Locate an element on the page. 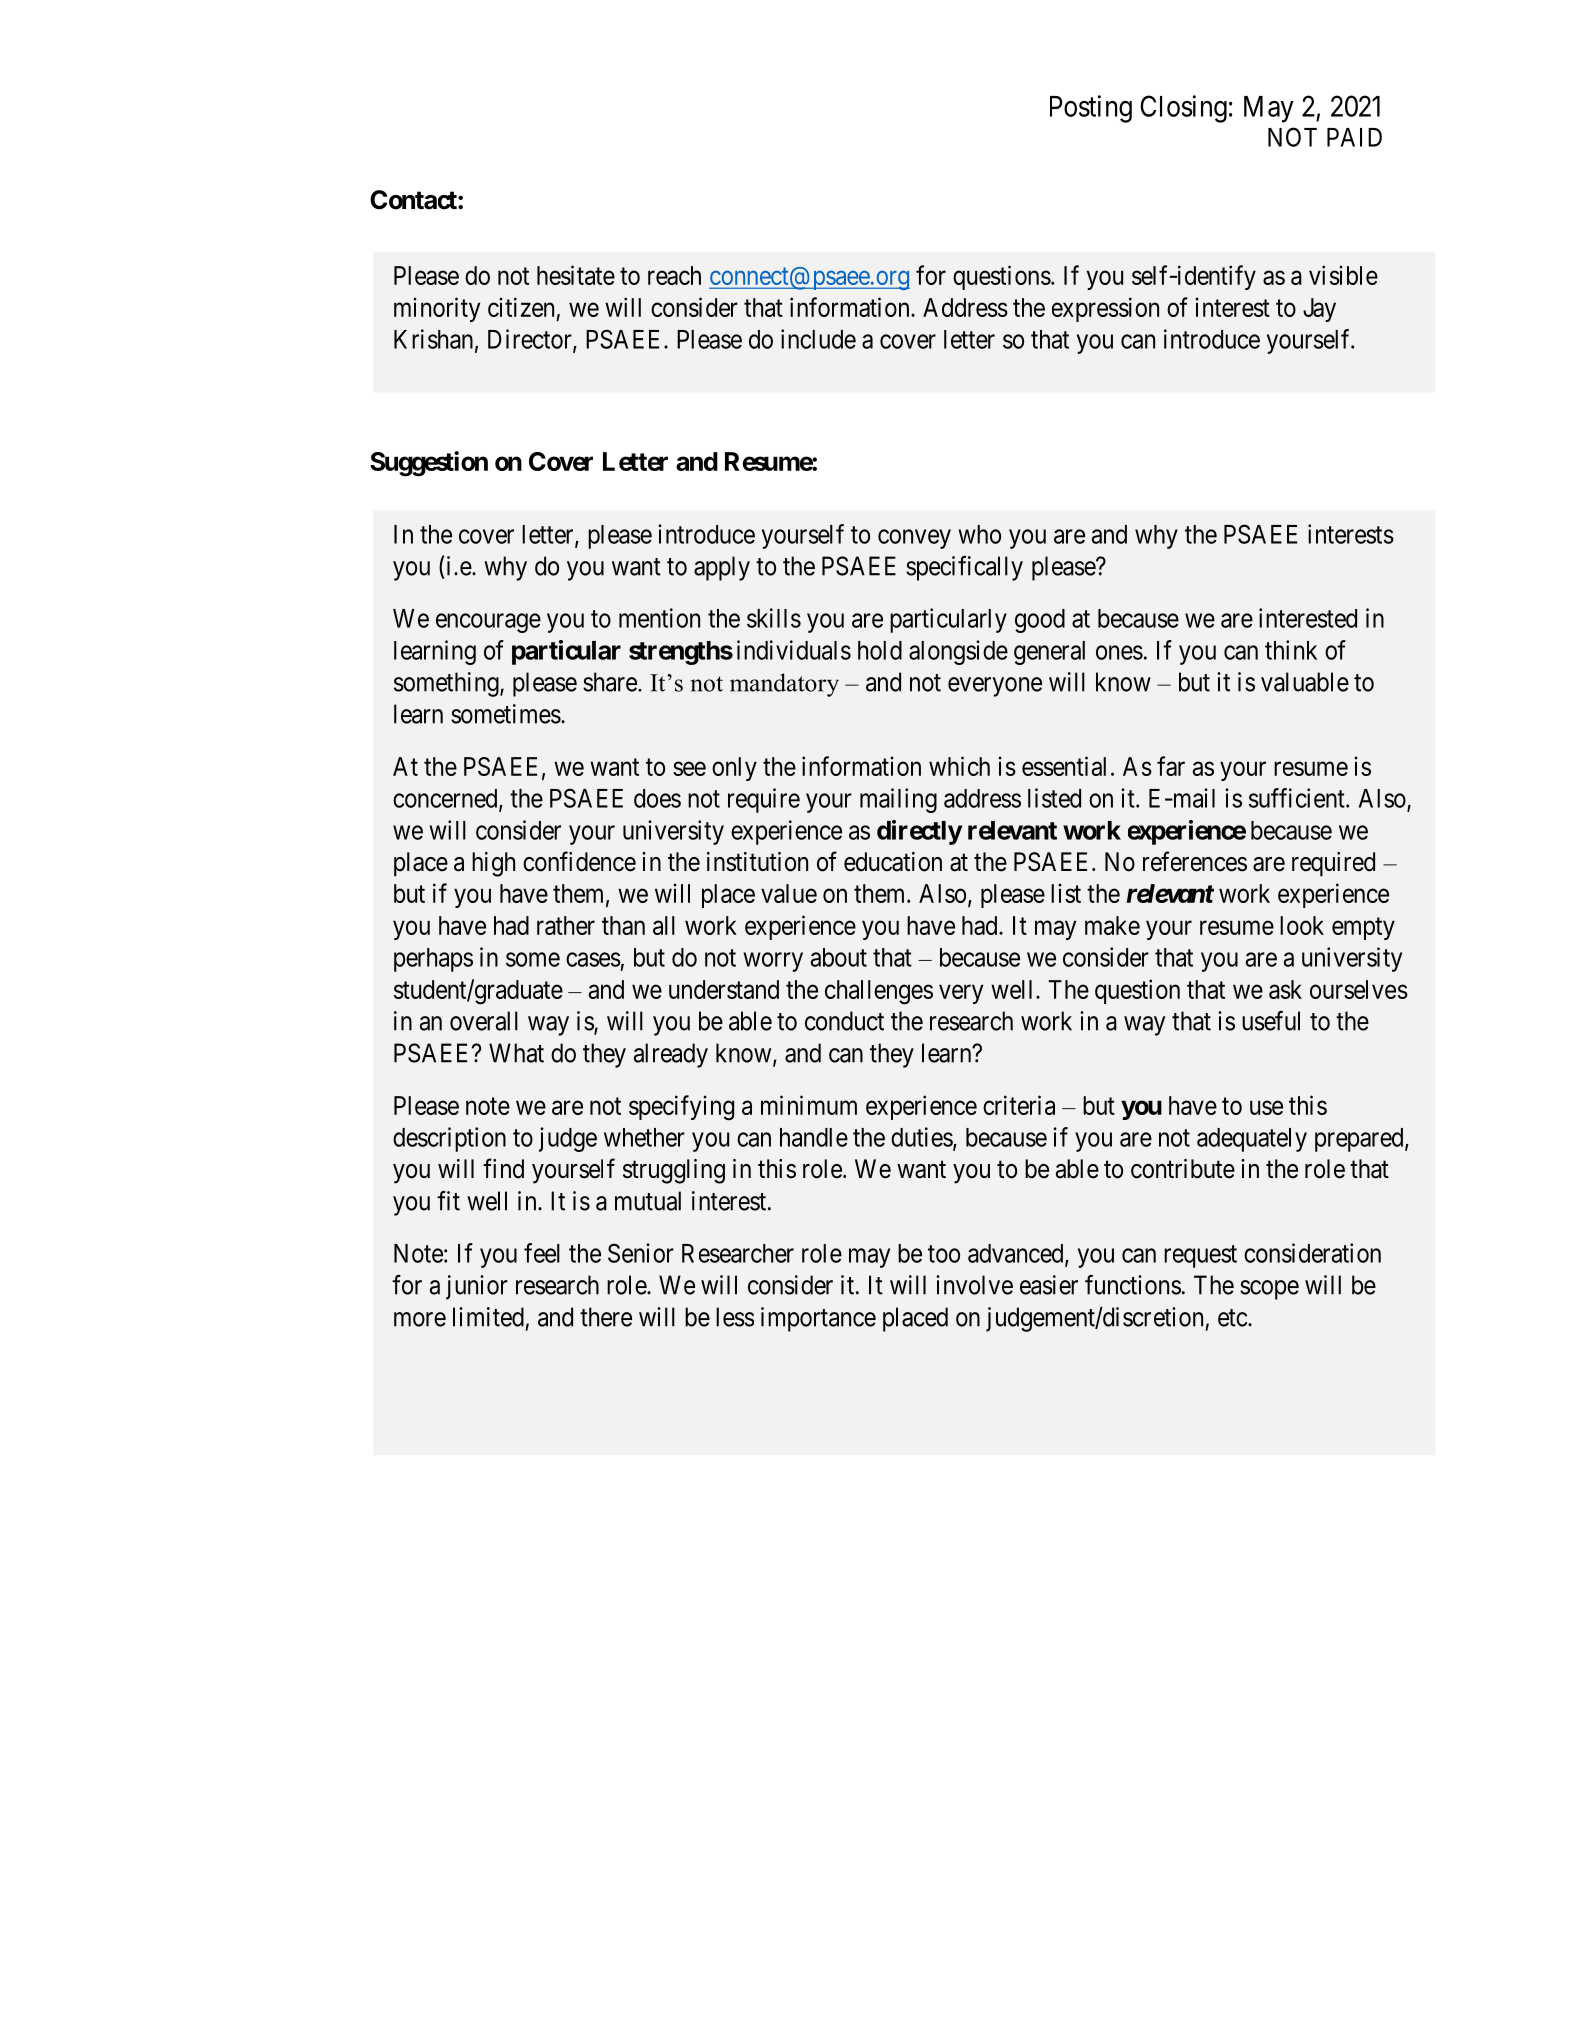  hesitate is located at coordinates (576, 275).
